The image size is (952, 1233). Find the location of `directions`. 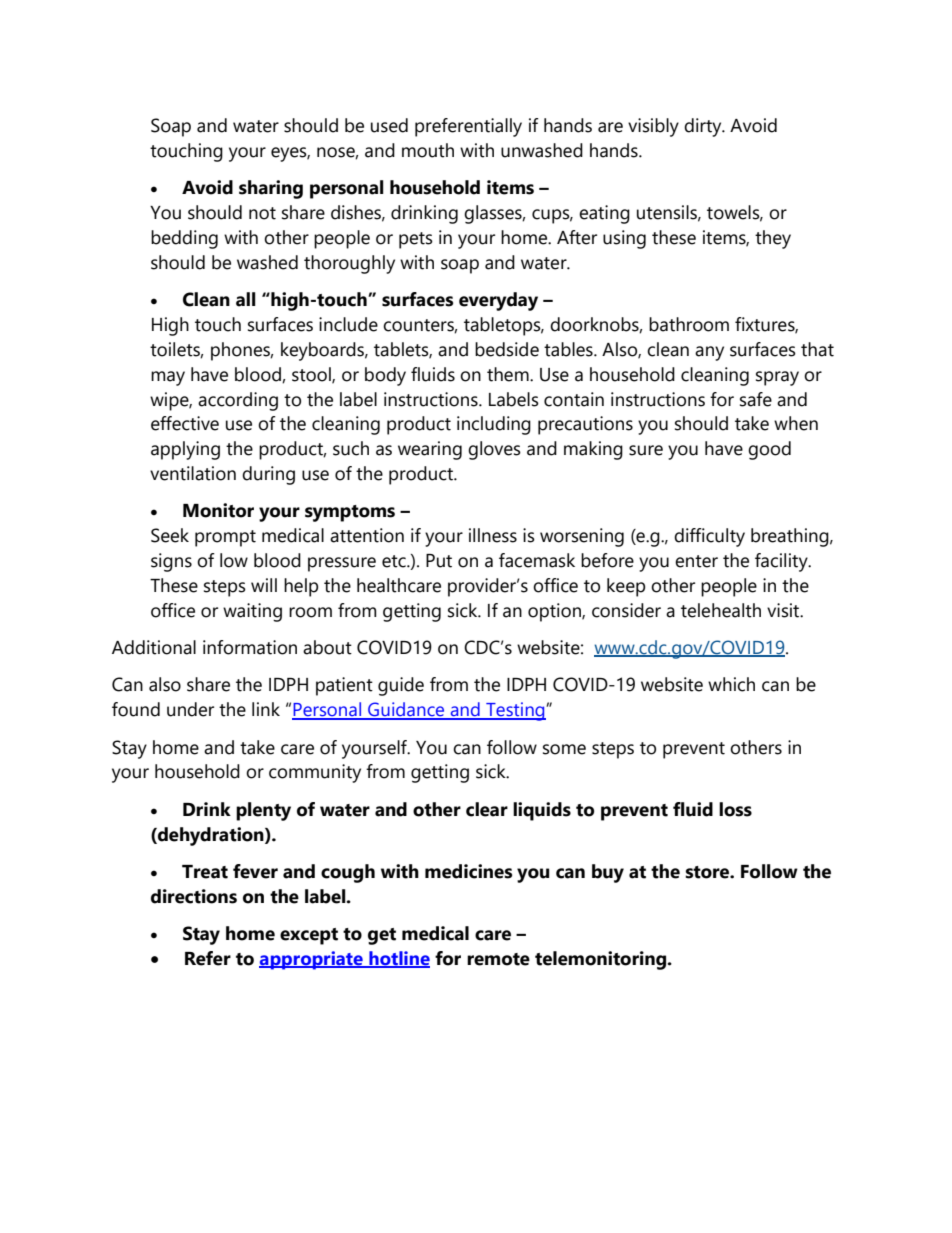

directions is located at coordinates (194, 896).
